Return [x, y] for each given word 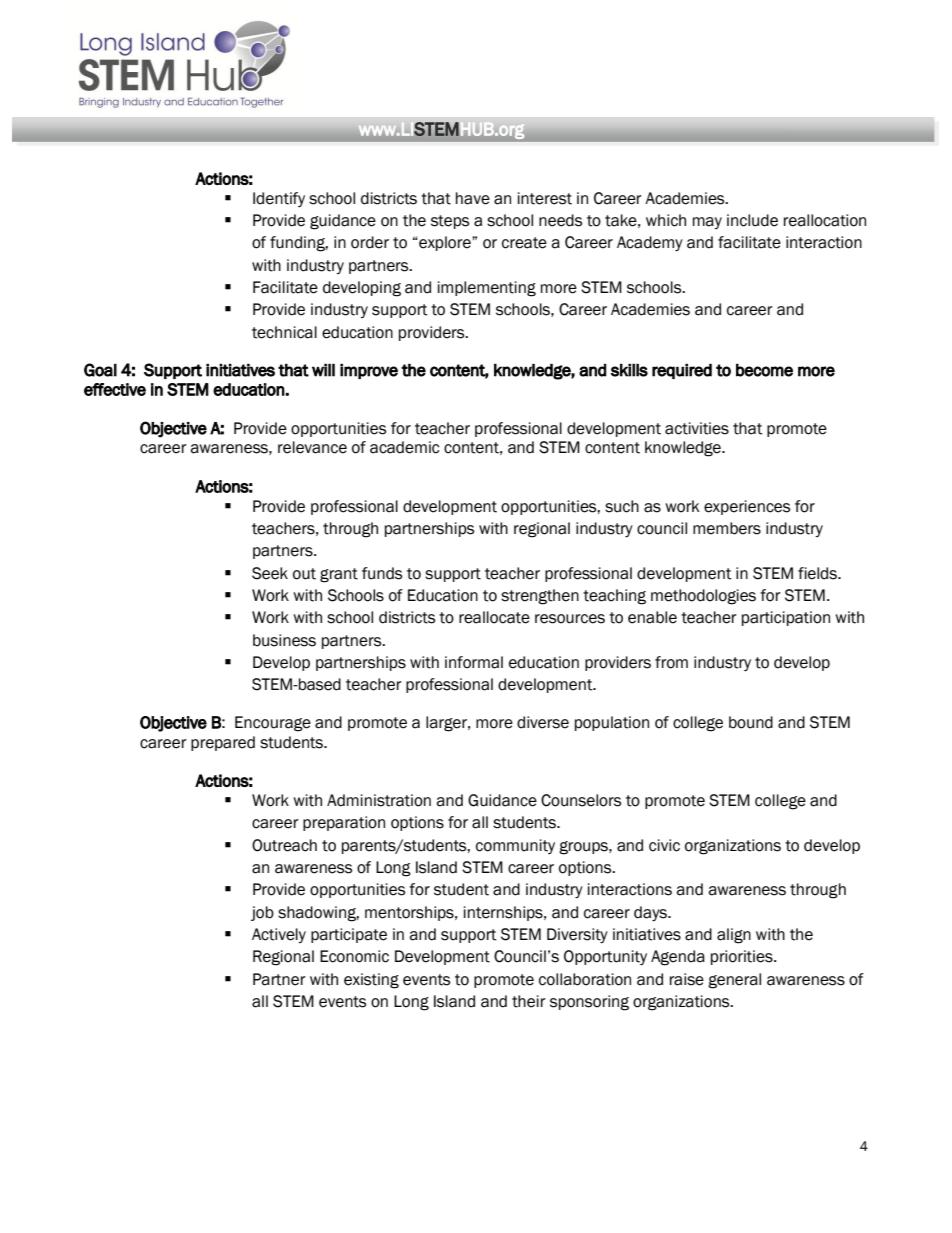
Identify [279, 199]
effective [115, 389]
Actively [279, 935]
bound [751, 722]
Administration [379, 800]
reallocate [494, 617]
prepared [223, 743]
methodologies [703, 597]
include [752, 220]
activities [697, 428]
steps [450, 222]
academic [404, 447]
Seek [270, 573]
